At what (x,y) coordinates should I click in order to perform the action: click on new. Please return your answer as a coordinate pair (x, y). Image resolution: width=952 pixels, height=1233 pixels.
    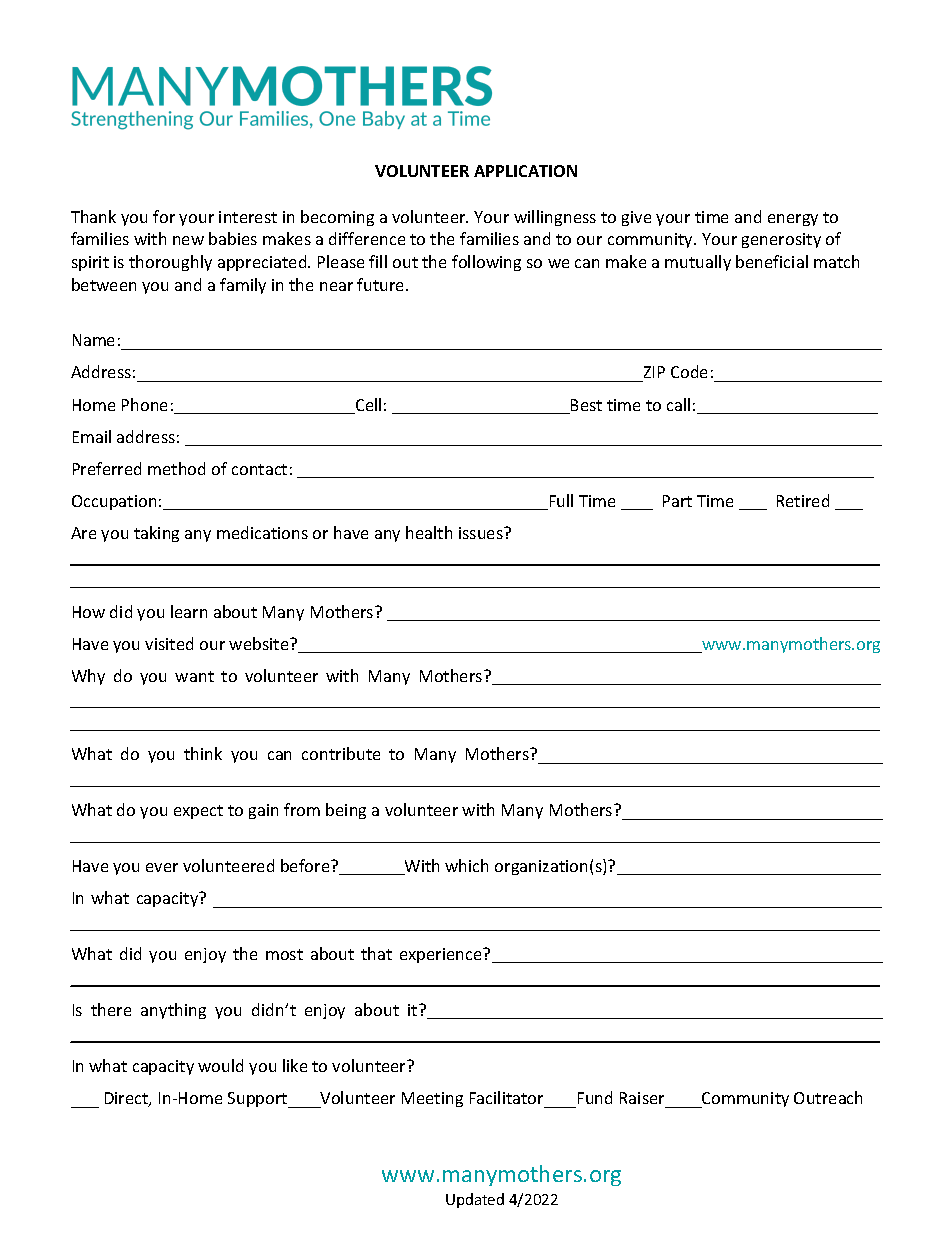
    Looking at the image, I should click on (188, 240).
